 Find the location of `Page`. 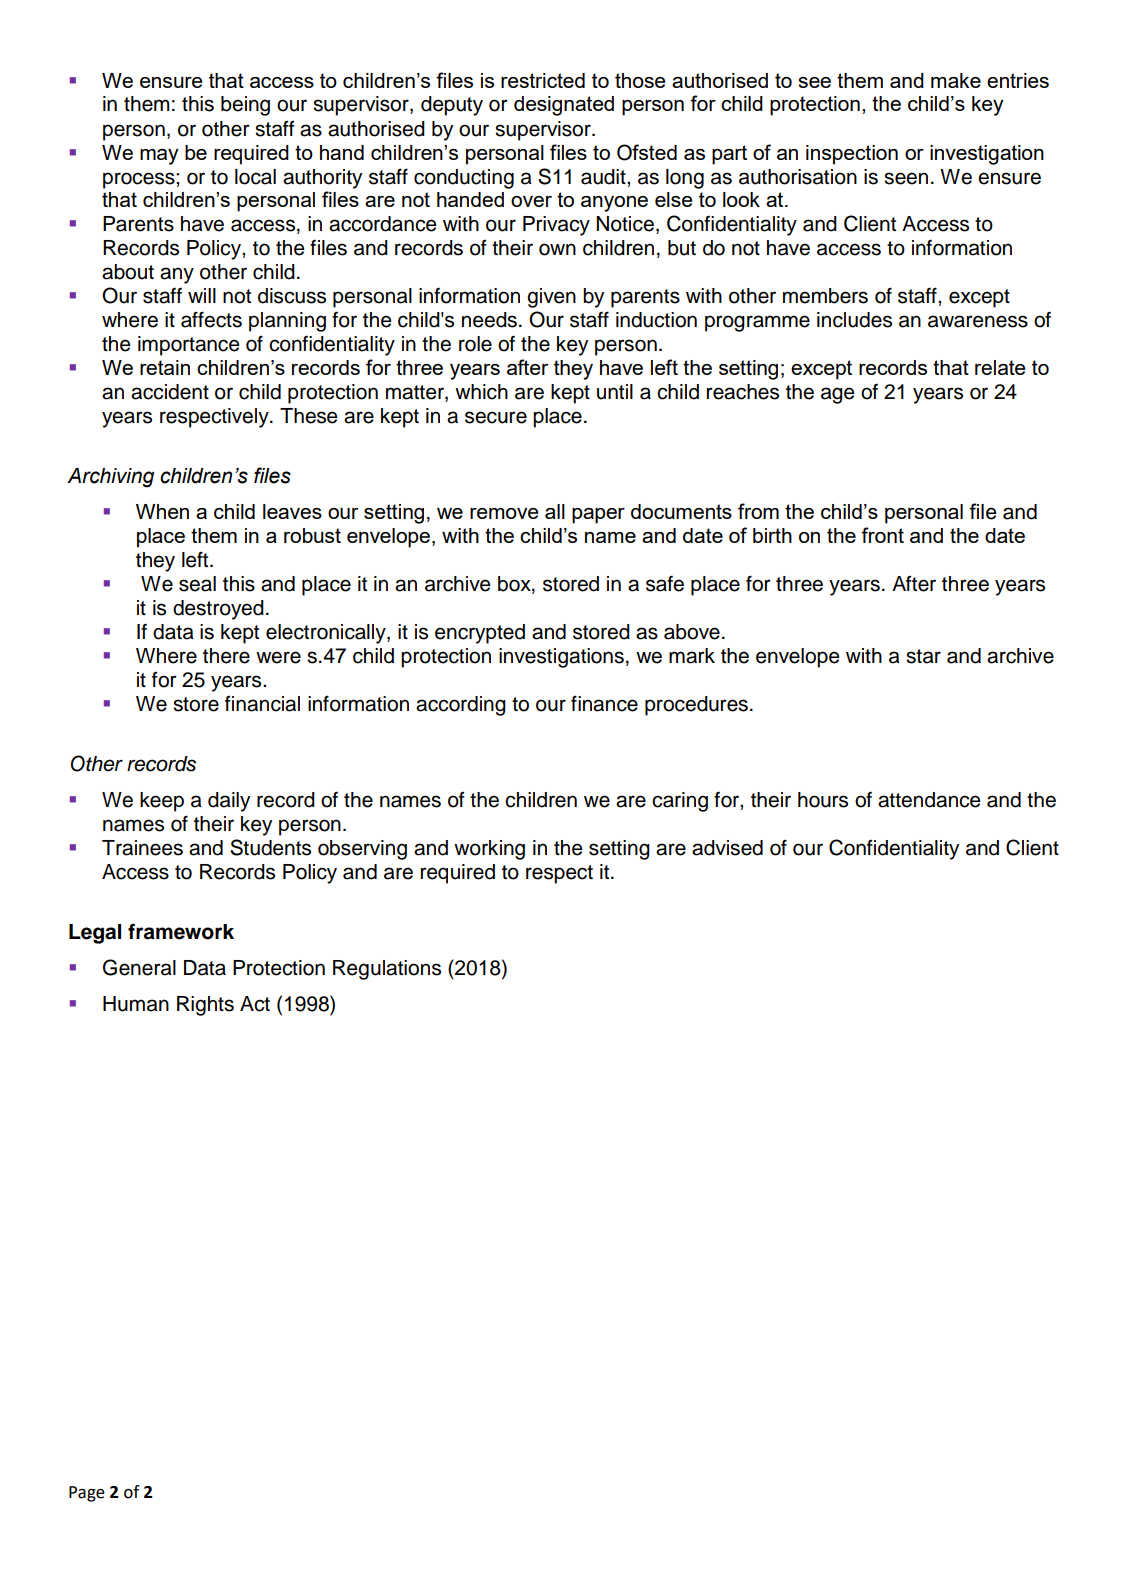

Page is located at coordinates (87, 1494).
